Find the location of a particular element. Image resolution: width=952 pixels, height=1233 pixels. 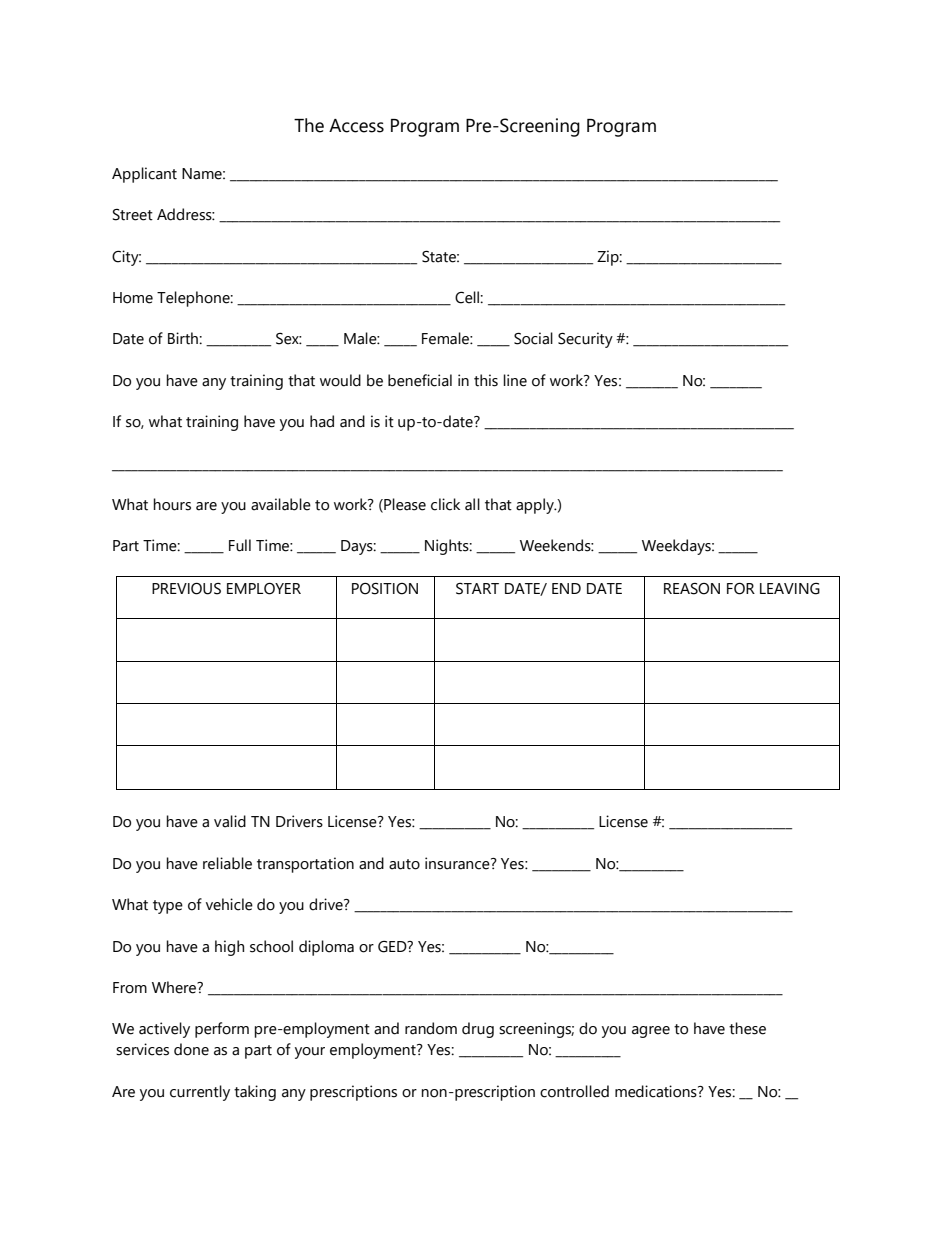

PREVIOUS is located at coordinates (186, 589).
